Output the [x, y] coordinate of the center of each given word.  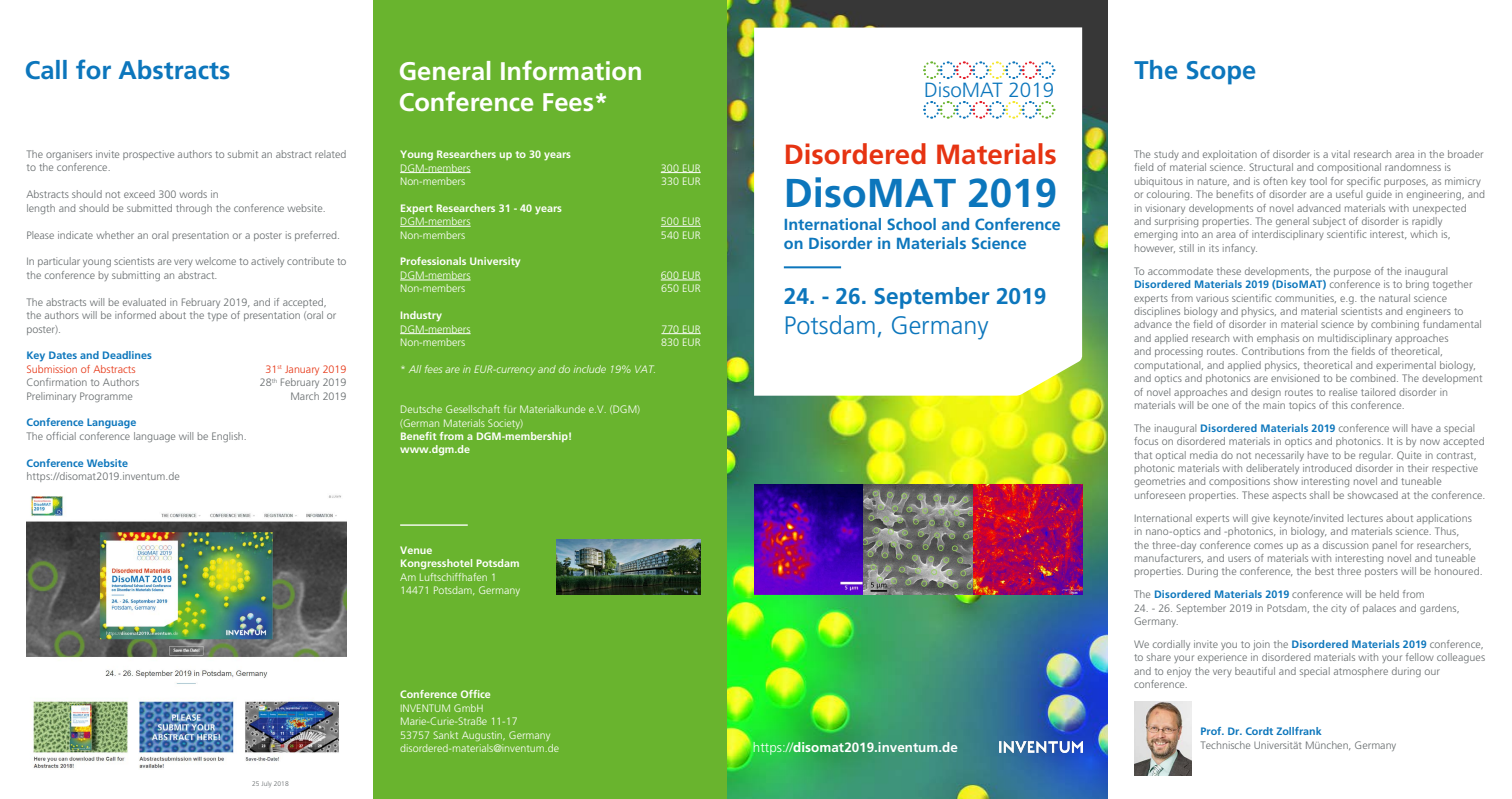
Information [571, 70]
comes [1268, 546]
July [266, 784]
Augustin [483, 736]
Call [46, 70]
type [217, 316]
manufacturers [1169, 558]
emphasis [1278, 339]
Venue [416, 550]
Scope [1221, 73]
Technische [1225, 745]
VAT [645, 369]
